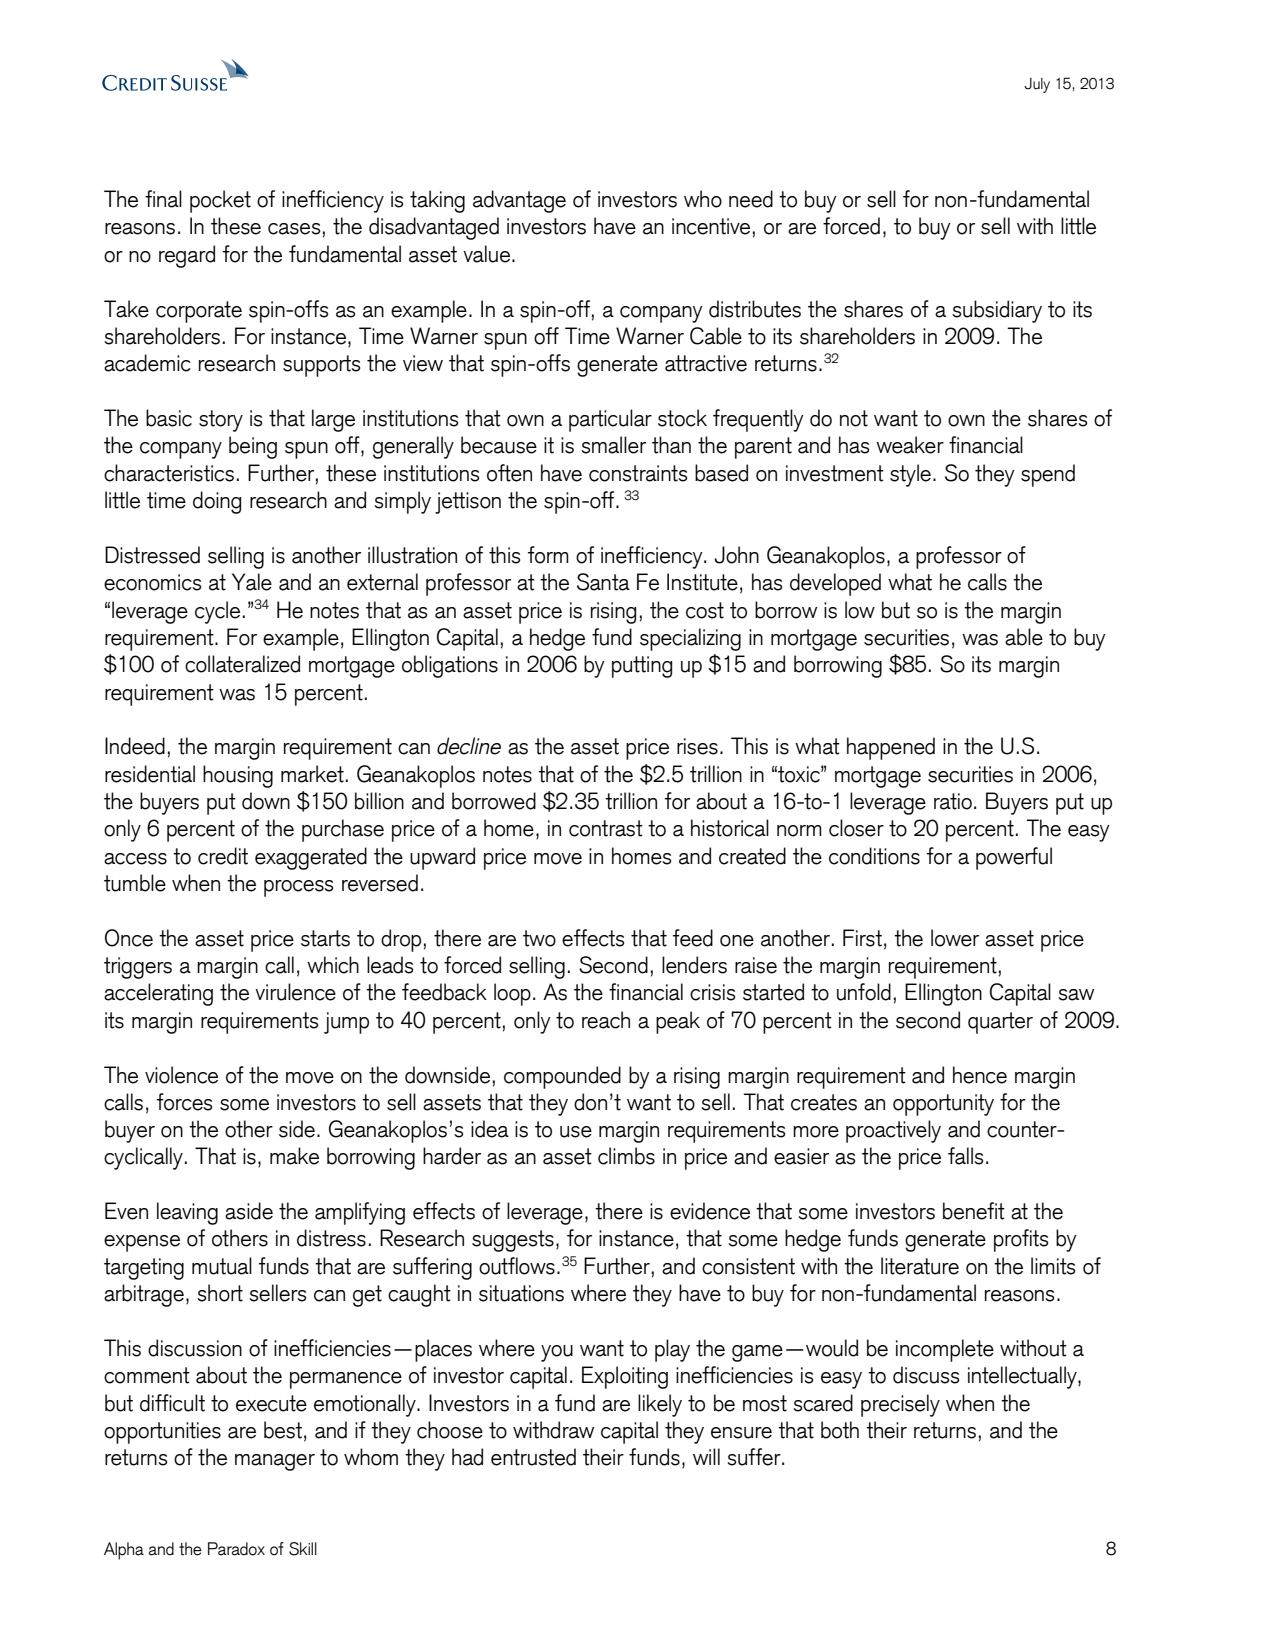 Image resolution: width=1263 pixels, height=1634 pixels. I want to click on Paradox, so click(236, 1549).
